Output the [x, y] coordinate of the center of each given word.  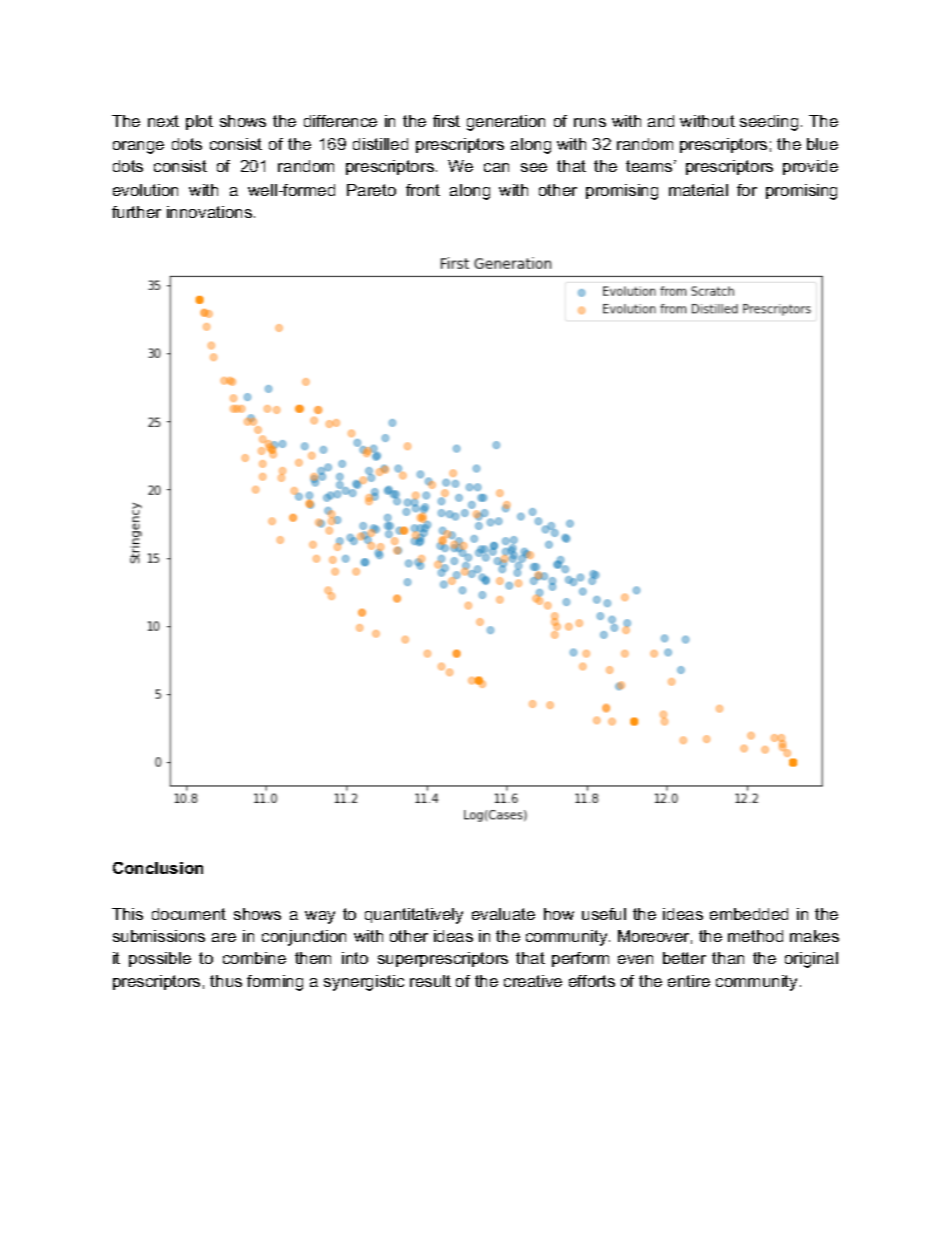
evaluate [503, 914]
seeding [769, 123]
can [496, 167]
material [698, 190]
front [423, 190]
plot [199, 122]
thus [226, 981]
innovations [209, 212]
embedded [749, 914]
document [189, 914]
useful [604, 914]
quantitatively [414, 916]
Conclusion [158, 868]
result [430, 981]
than [728, 958]
